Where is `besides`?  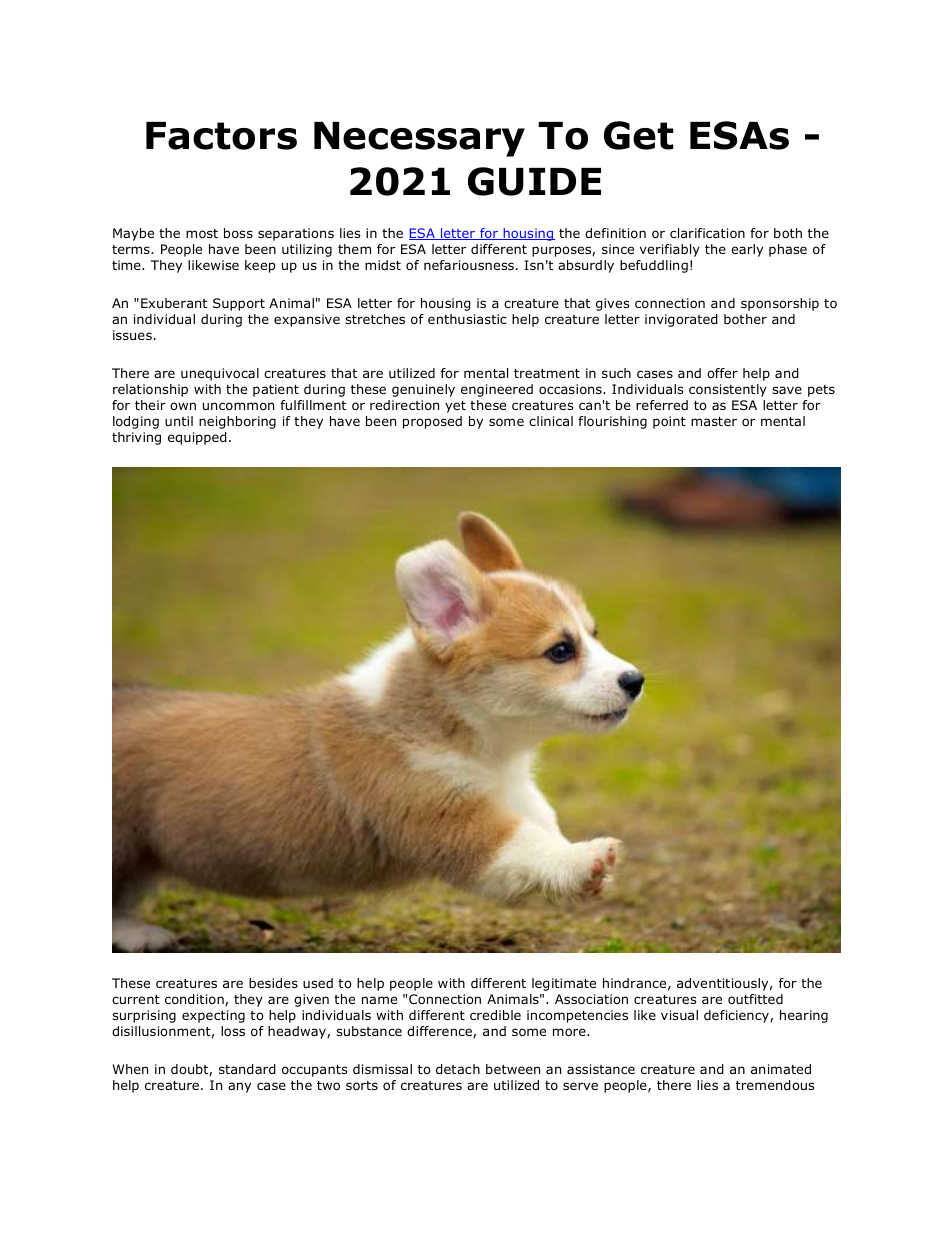
besides is located at coordinates (273, 983).
